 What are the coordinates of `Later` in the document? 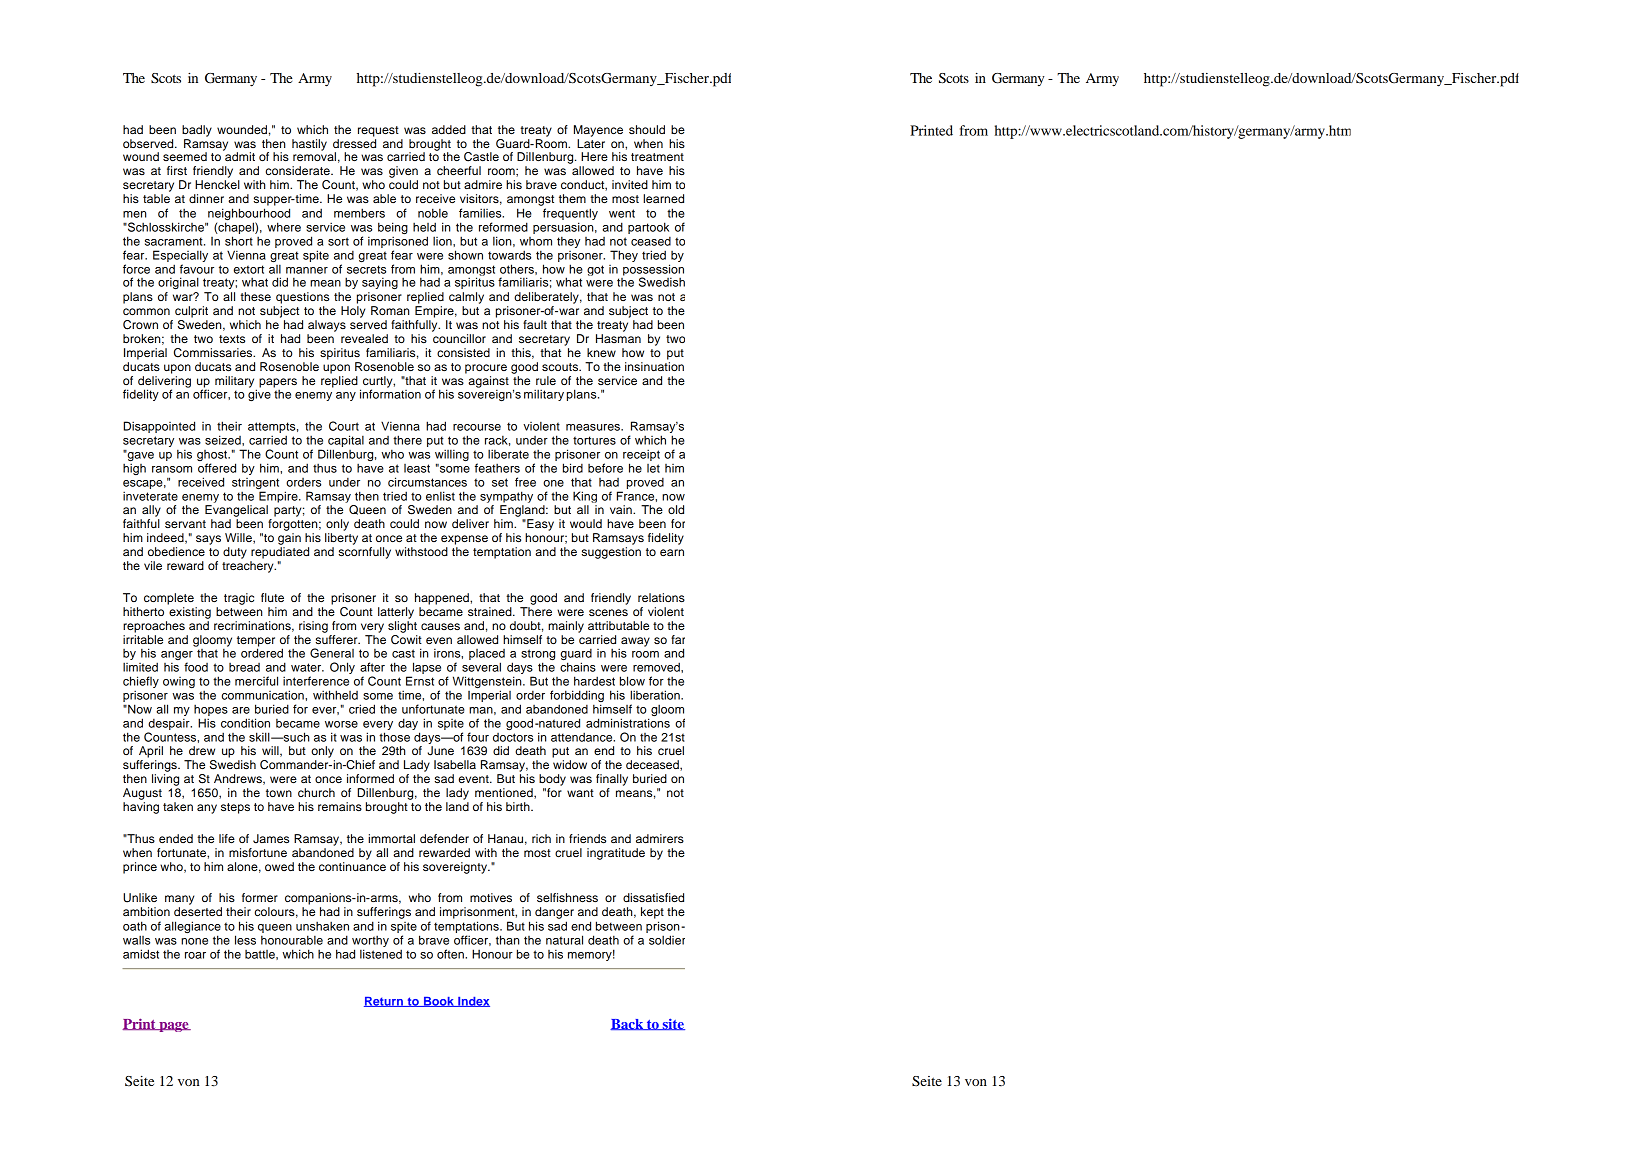 It's located at (591, 143).
